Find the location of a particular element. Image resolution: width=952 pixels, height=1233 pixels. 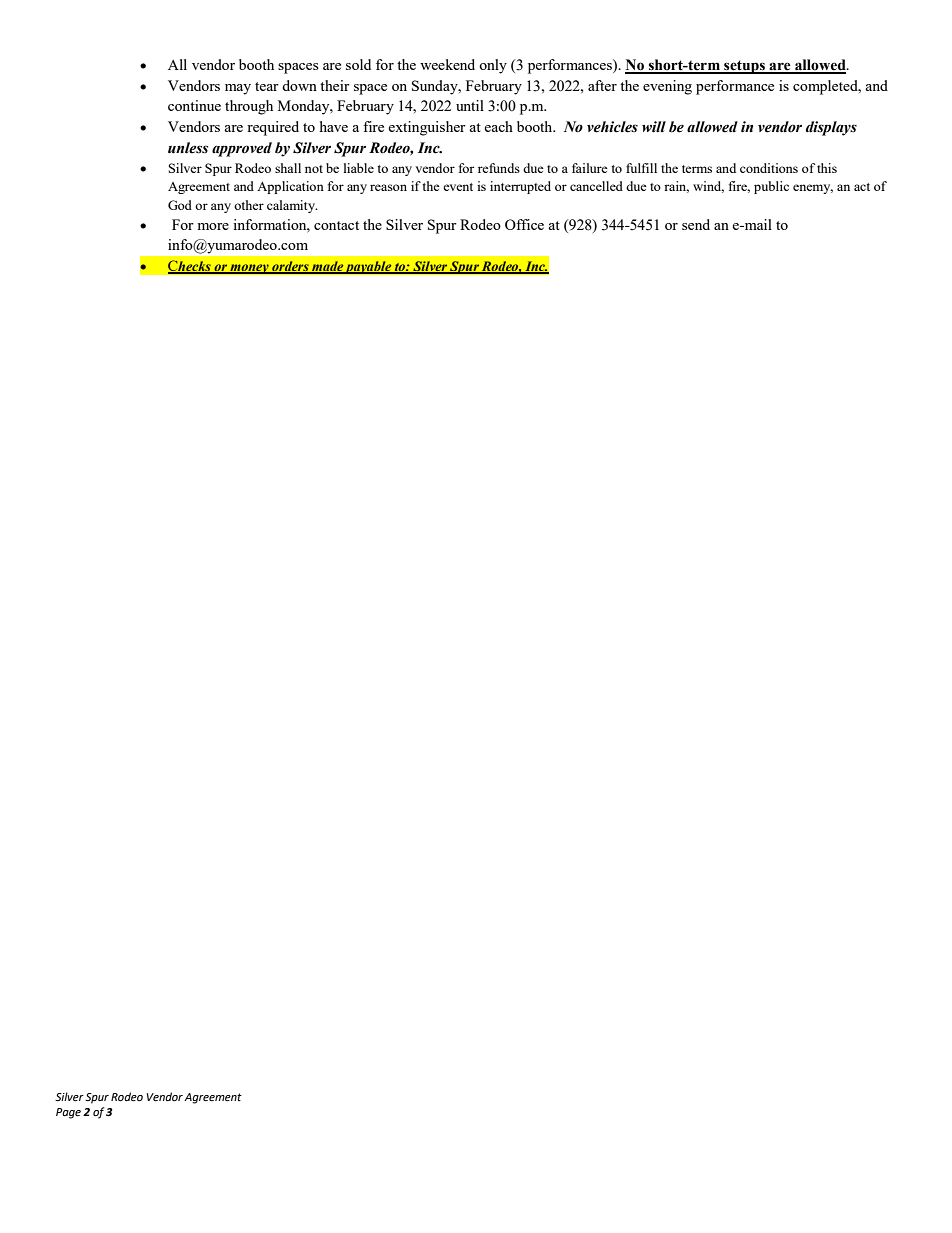

payable is located at coordinates (369, 268).
